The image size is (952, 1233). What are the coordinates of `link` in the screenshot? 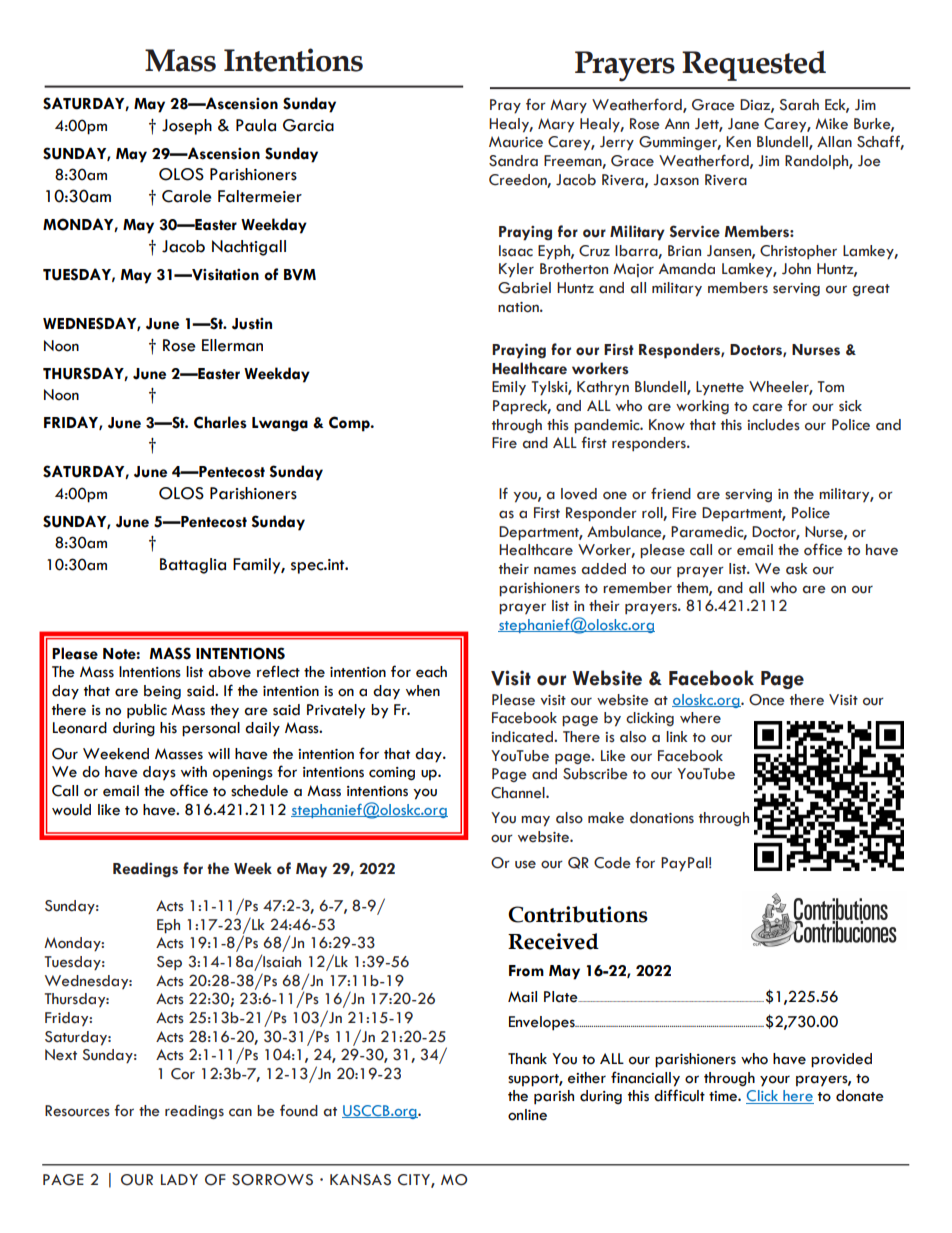 It's located at (676, 736).
